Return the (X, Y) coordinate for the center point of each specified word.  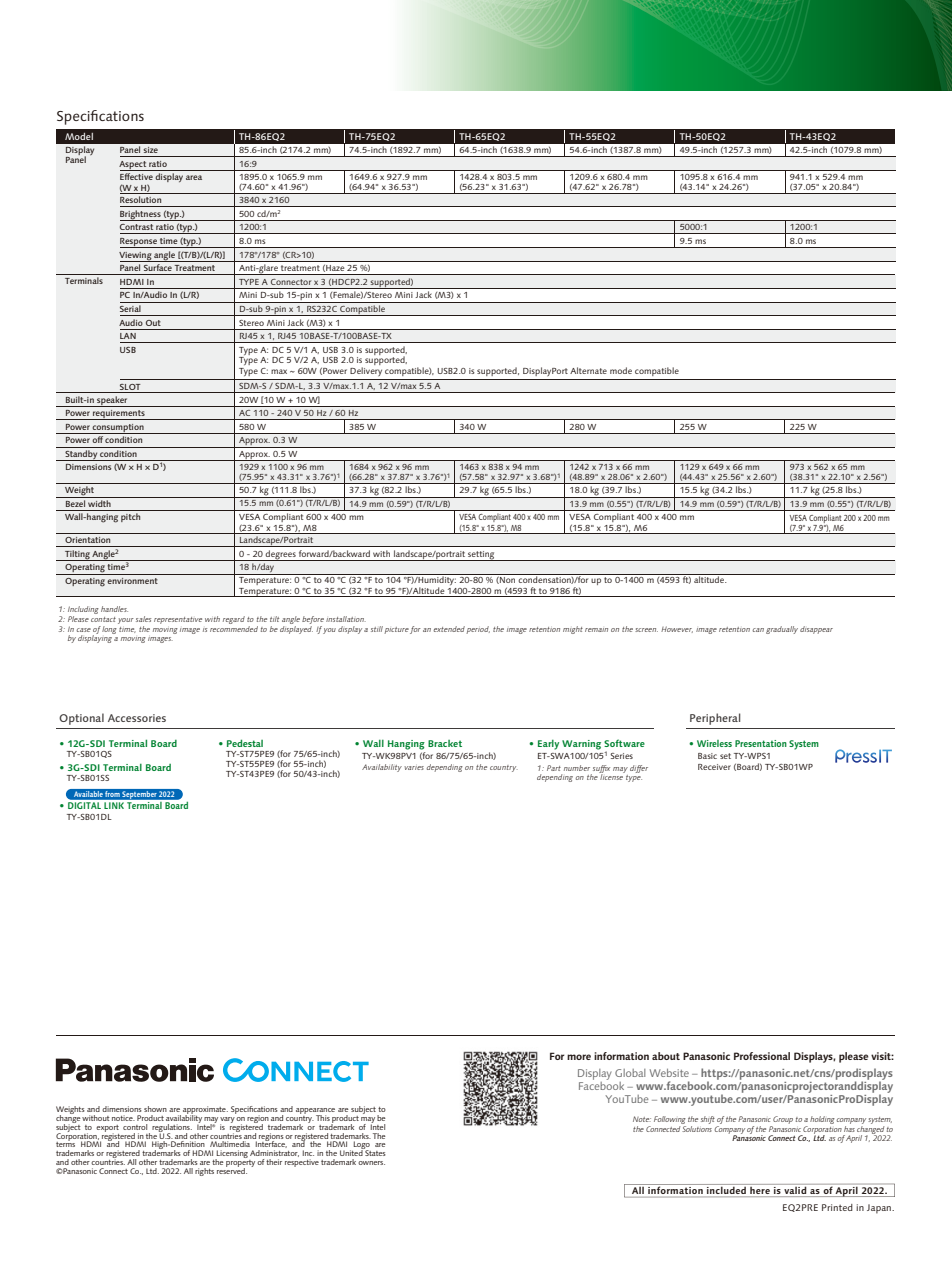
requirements (119, 415)
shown (155, 1109)
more (579, 1057)
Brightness (141, 215)
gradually (782, 630)
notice (123, 1118)
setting (481, 556)
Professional (762, 1056)
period (478, 630)
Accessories (137, 718)
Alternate (588, 370)
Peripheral (715, 719)
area (194, 177)
